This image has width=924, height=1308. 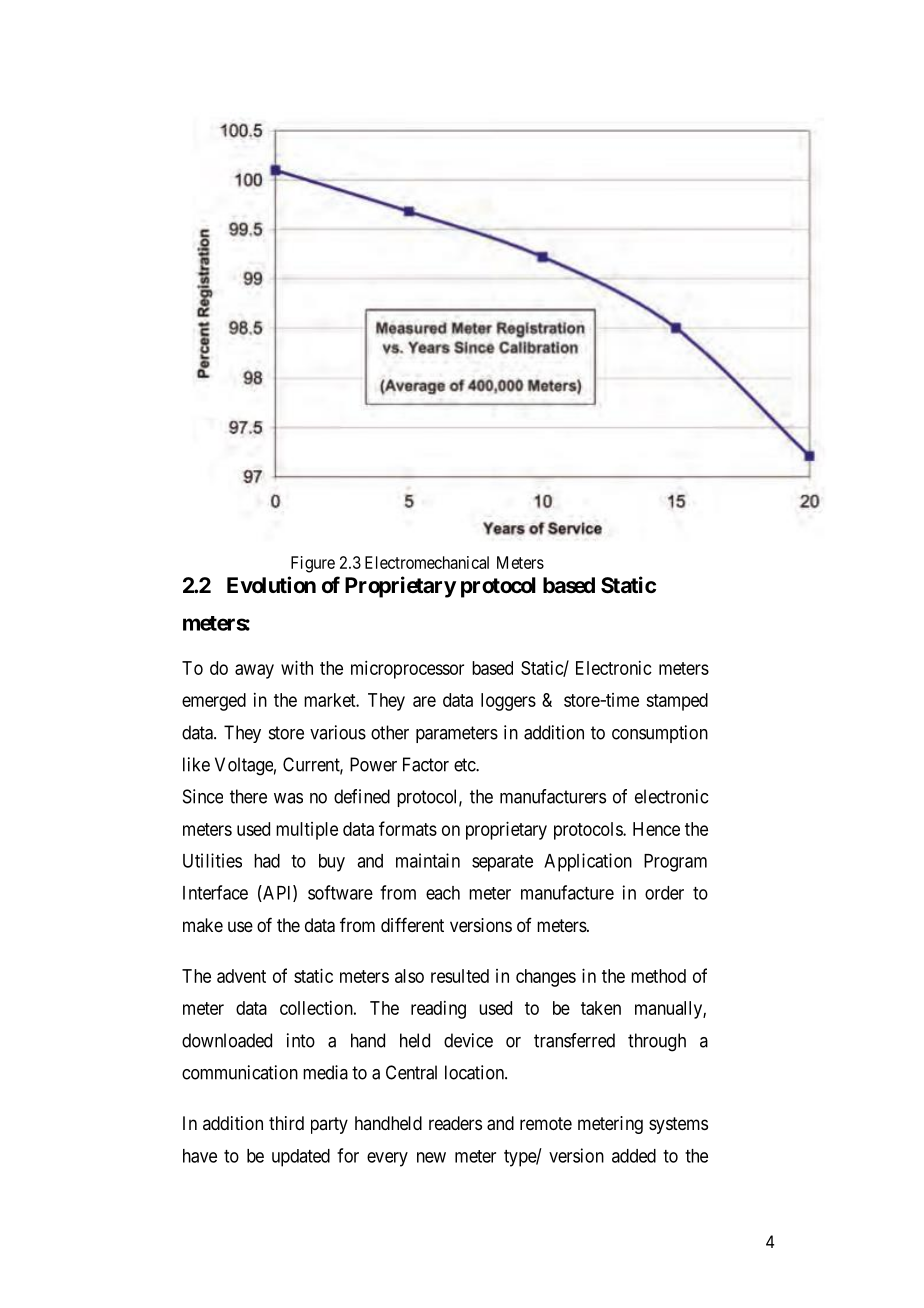 What do you see at coordinates (271, 584) in the image?
I see `Evolution` at bounding box center [271, 584].
